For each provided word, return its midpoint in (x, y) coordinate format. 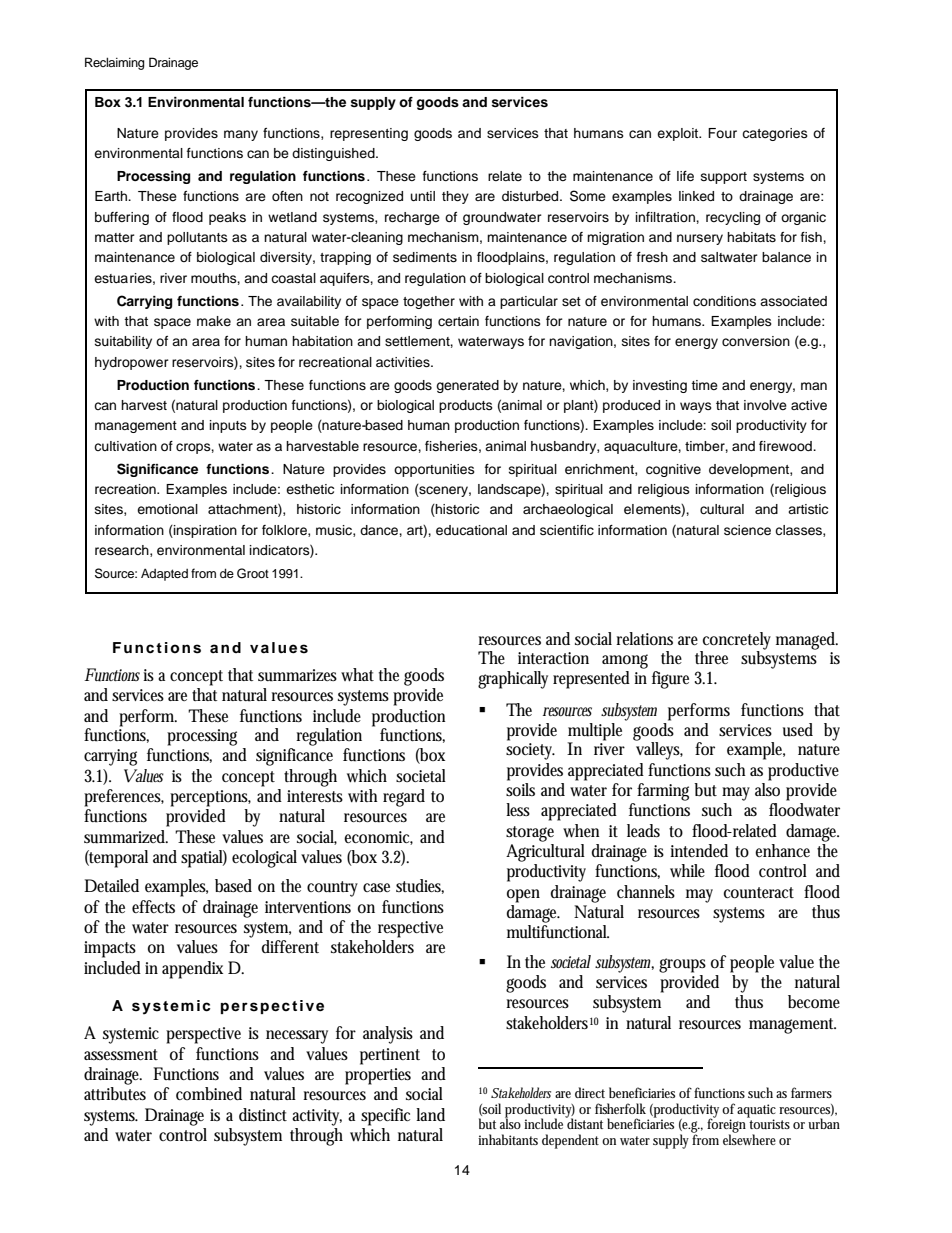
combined (209, 1093)
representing (369, 134)
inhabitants (508, 1139)
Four (722, 133)
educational (471, 530)
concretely (737, 641)
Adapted (164, 574)
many (241, 135)
